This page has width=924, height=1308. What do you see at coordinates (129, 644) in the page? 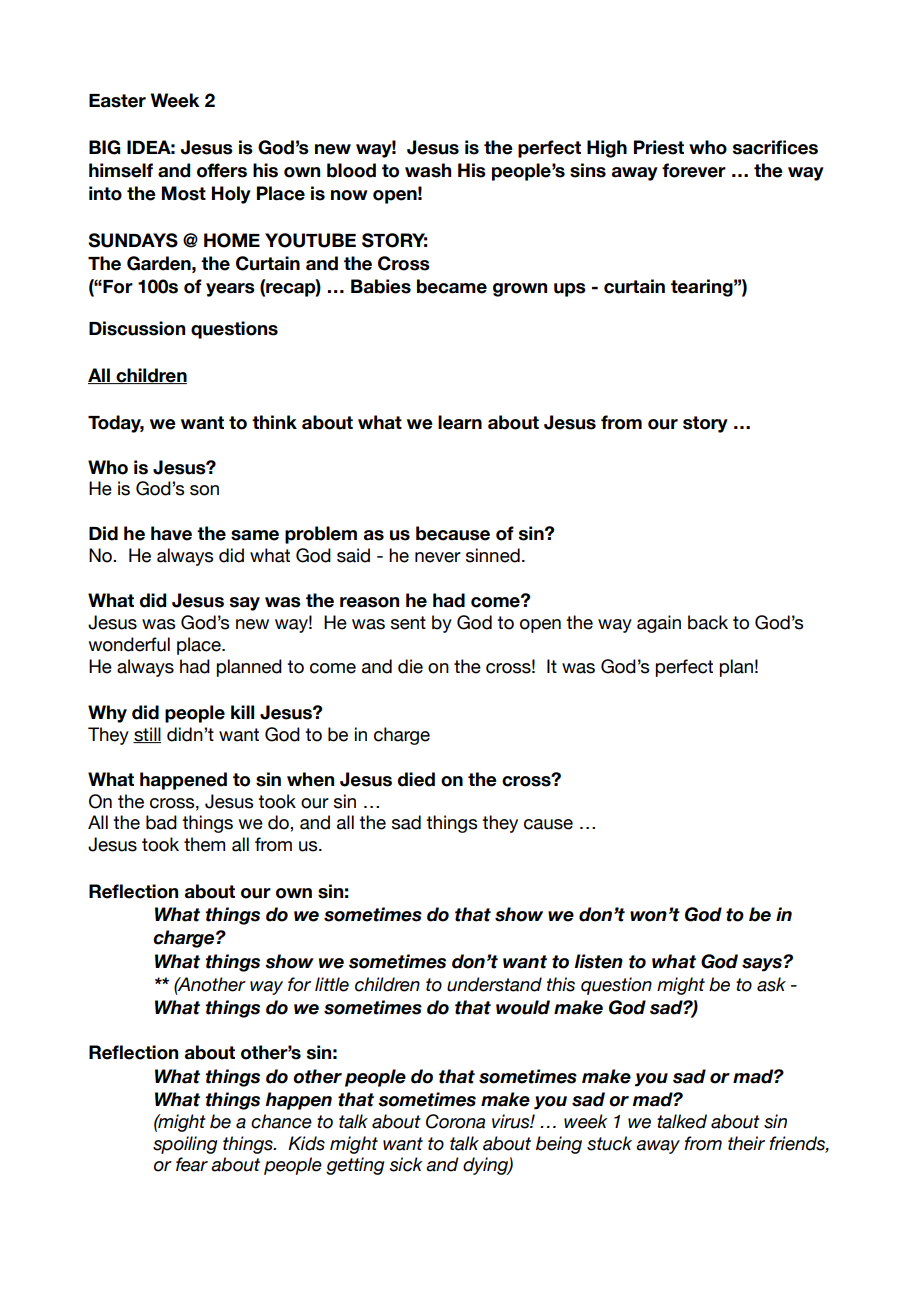
I see `wonderful` at bounding box center [129, 644].
